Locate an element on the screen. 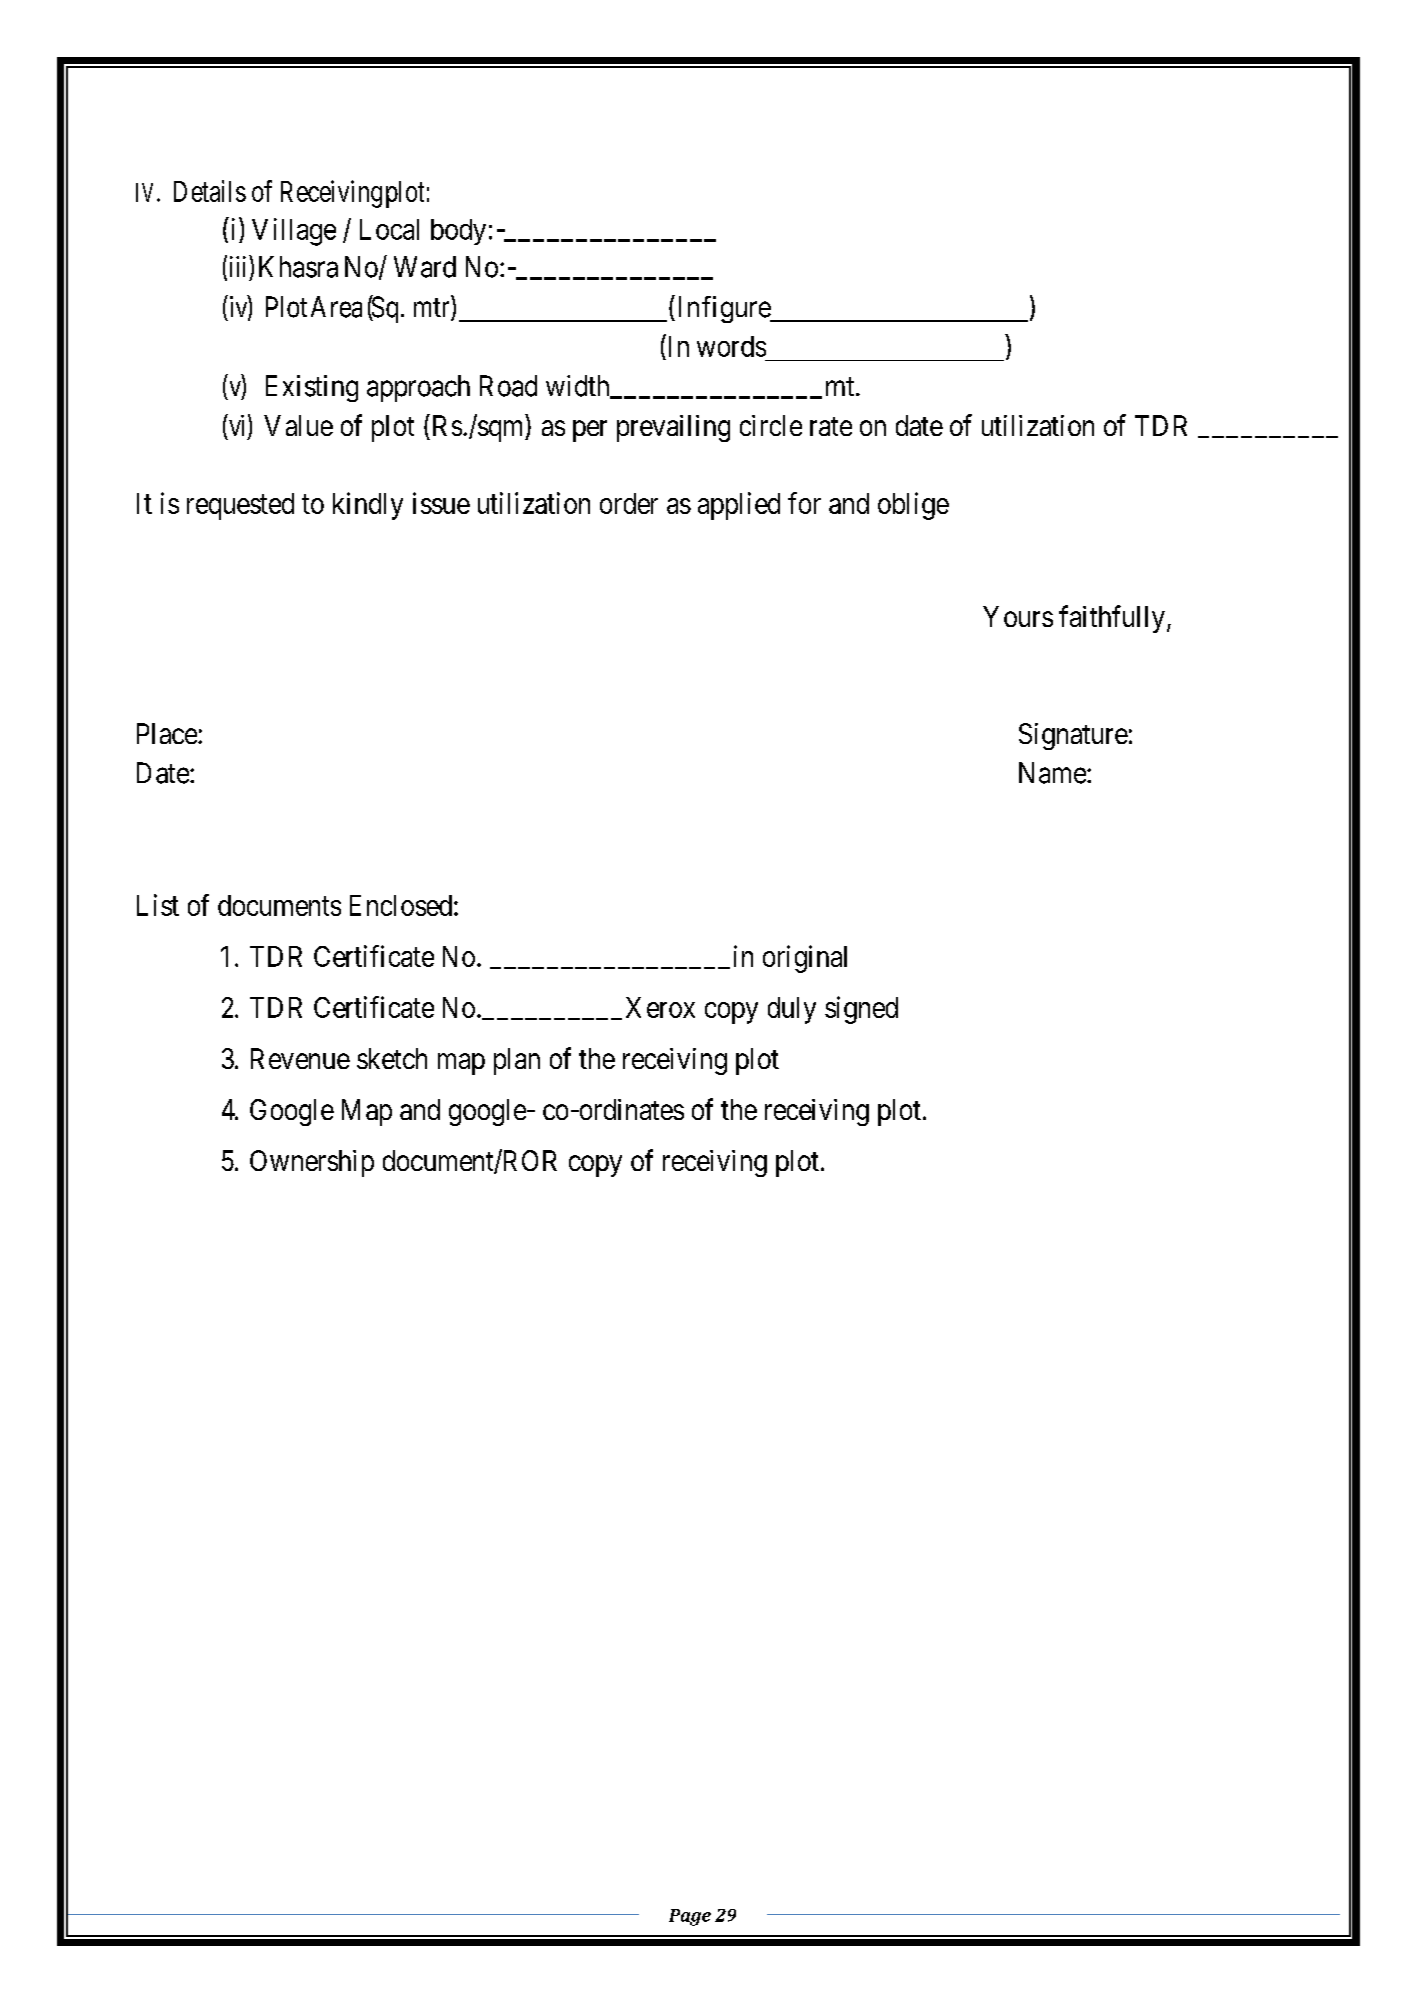 This screenshot has height=2003, width=1416. Name is located at coordinates (1052, 773).
